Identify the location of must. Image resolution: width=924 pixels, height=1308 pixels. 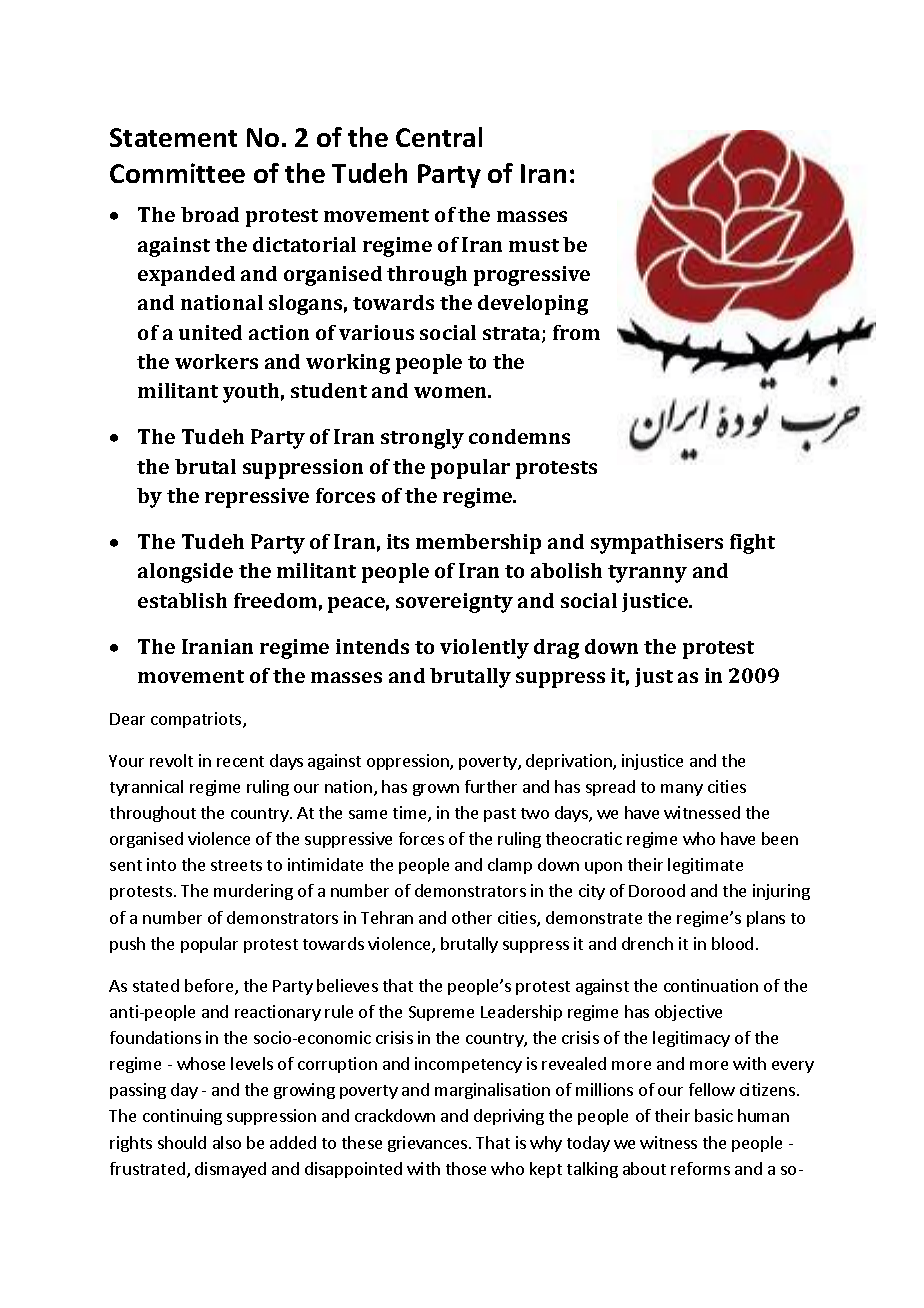
(534, 245).
